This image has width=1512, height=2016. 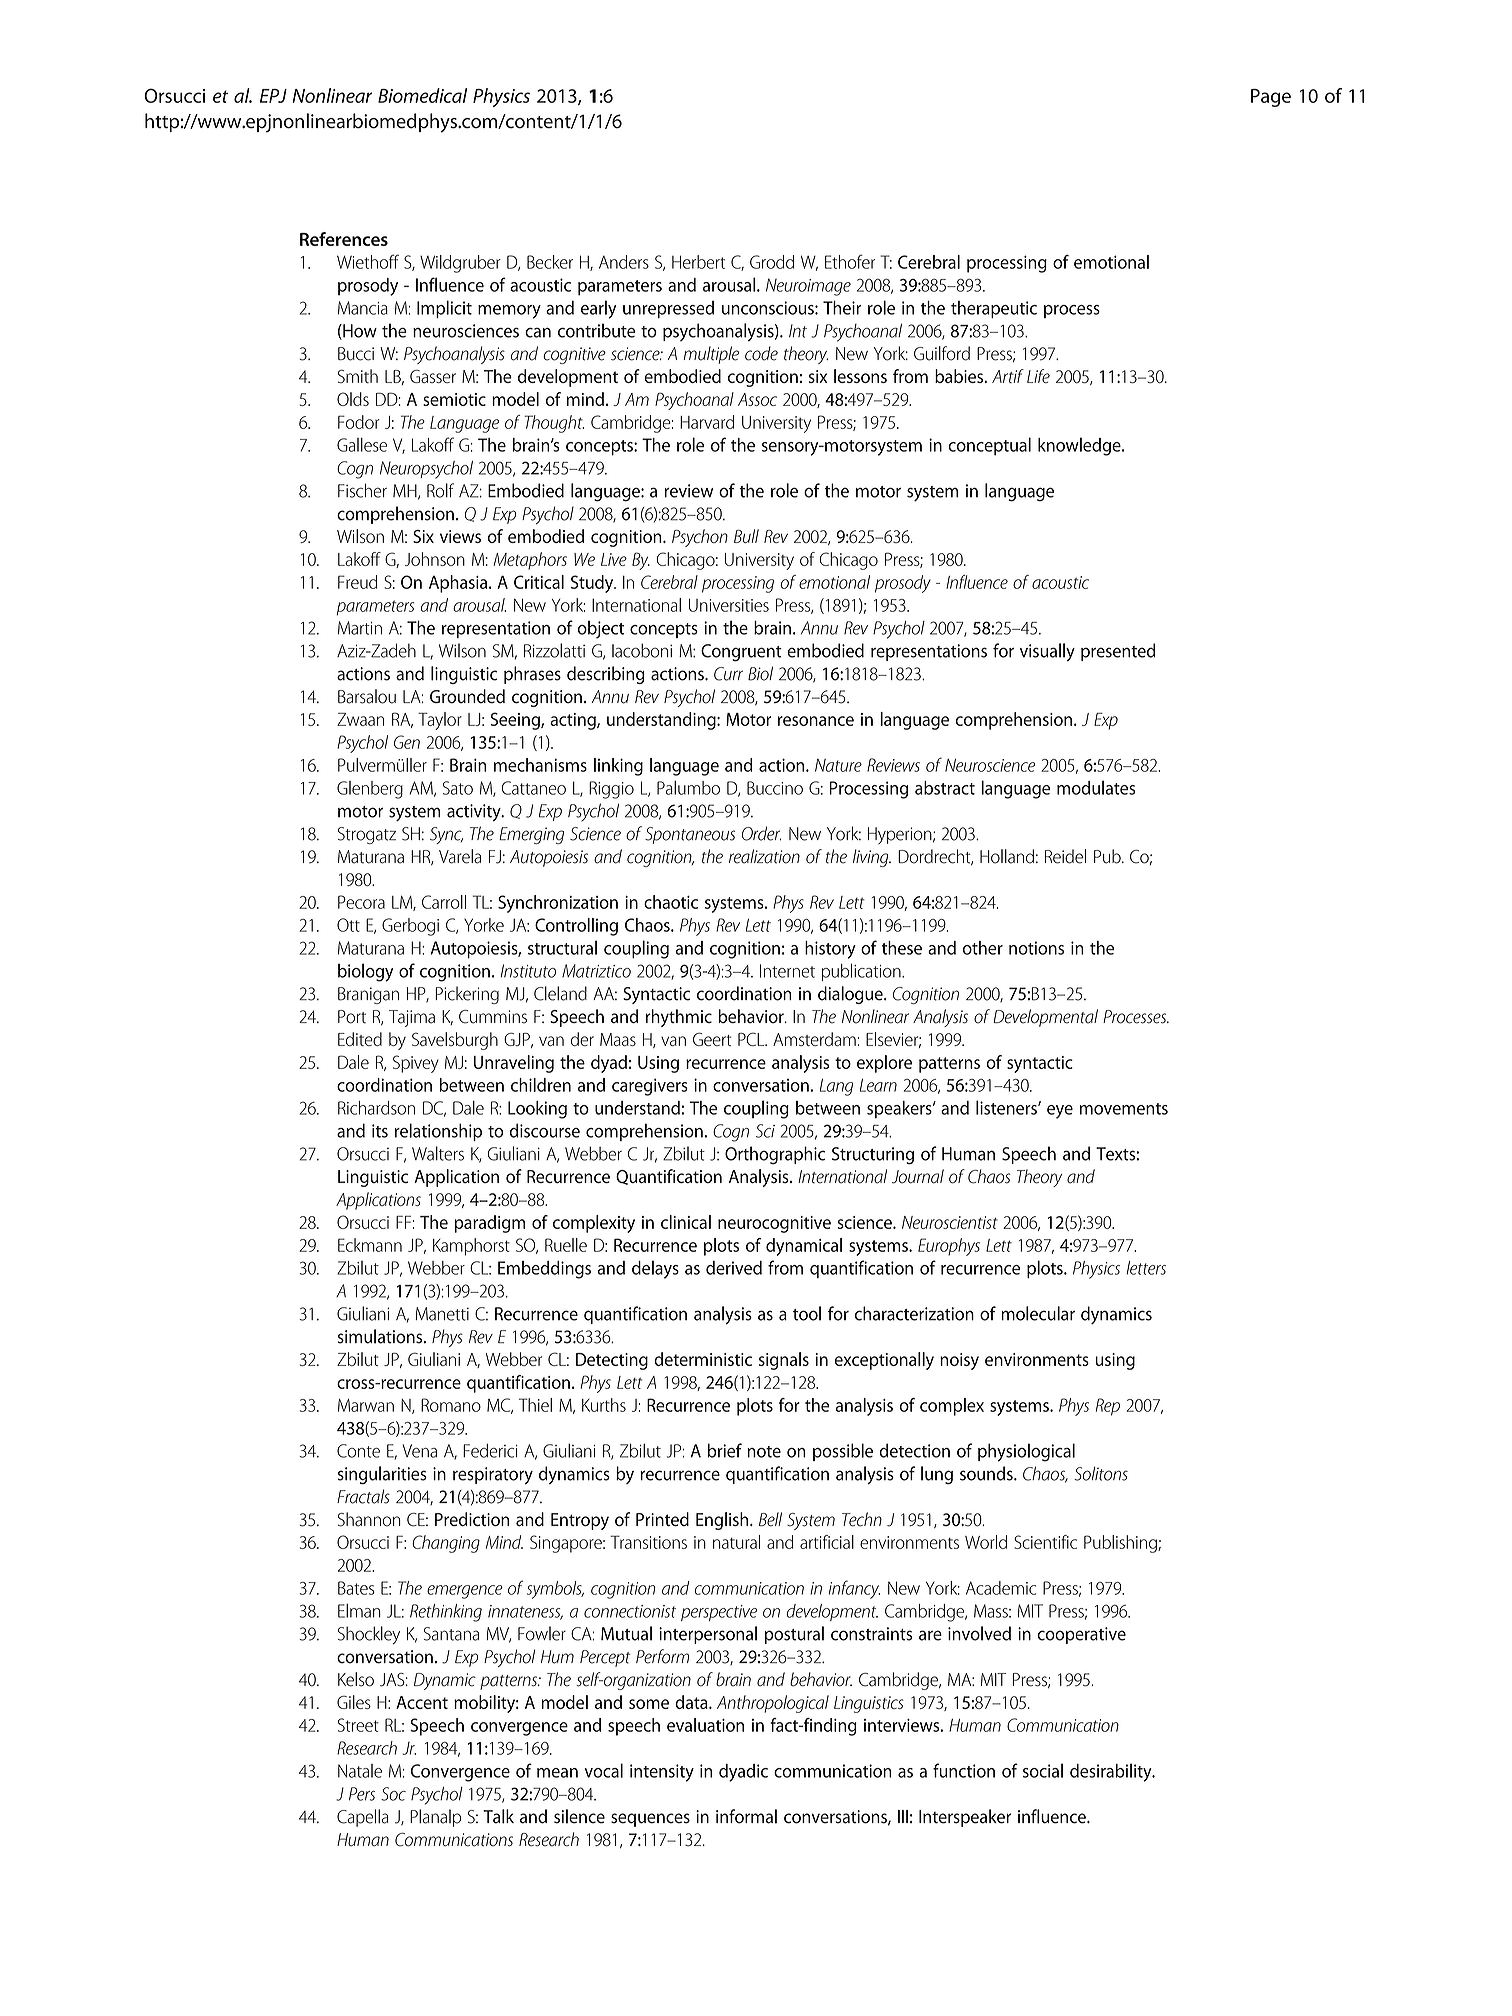 I want to click on Anthropological, so click(x=773, y=1704).
